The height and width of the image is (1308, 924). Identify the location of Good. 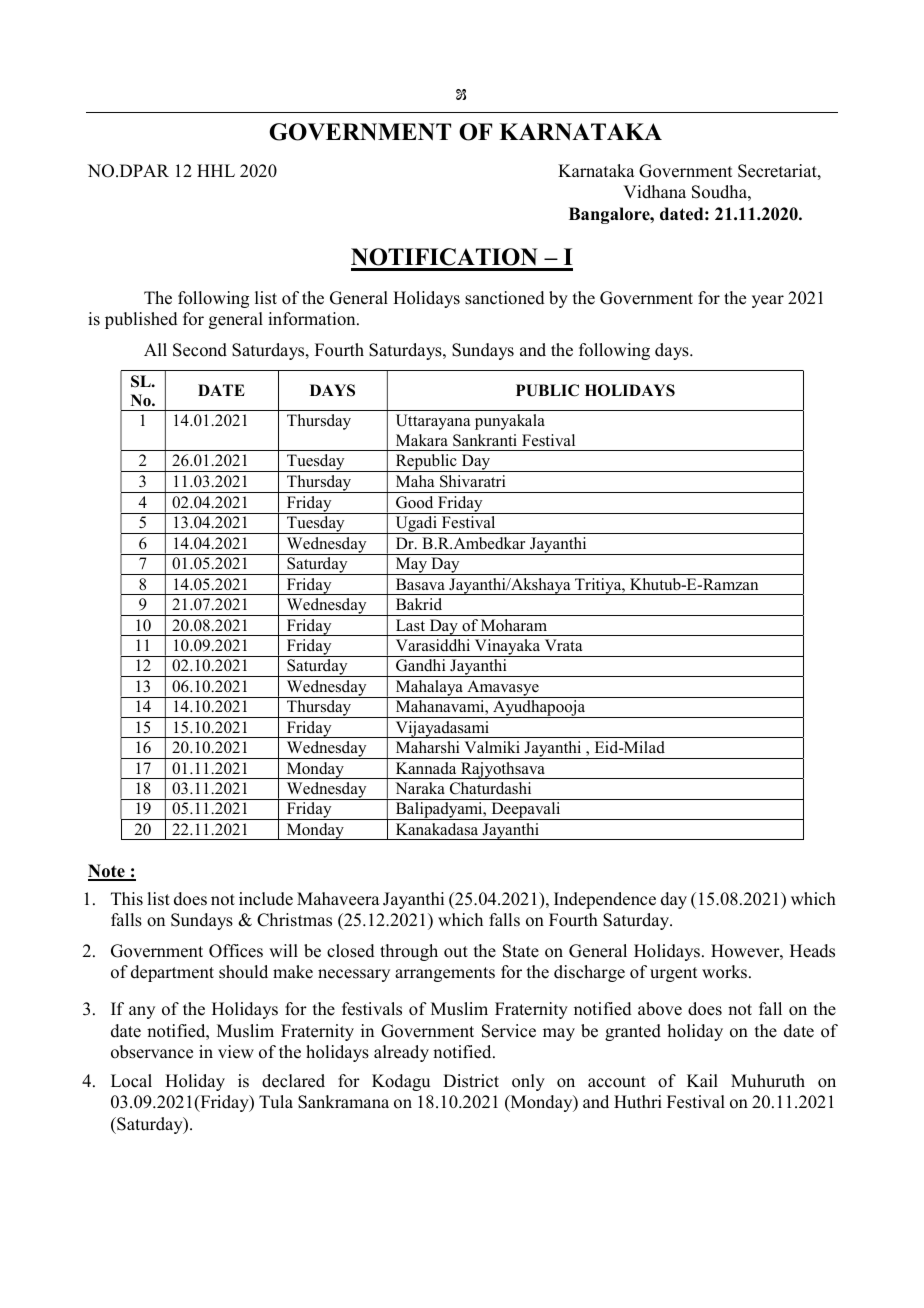
(414, 502).
